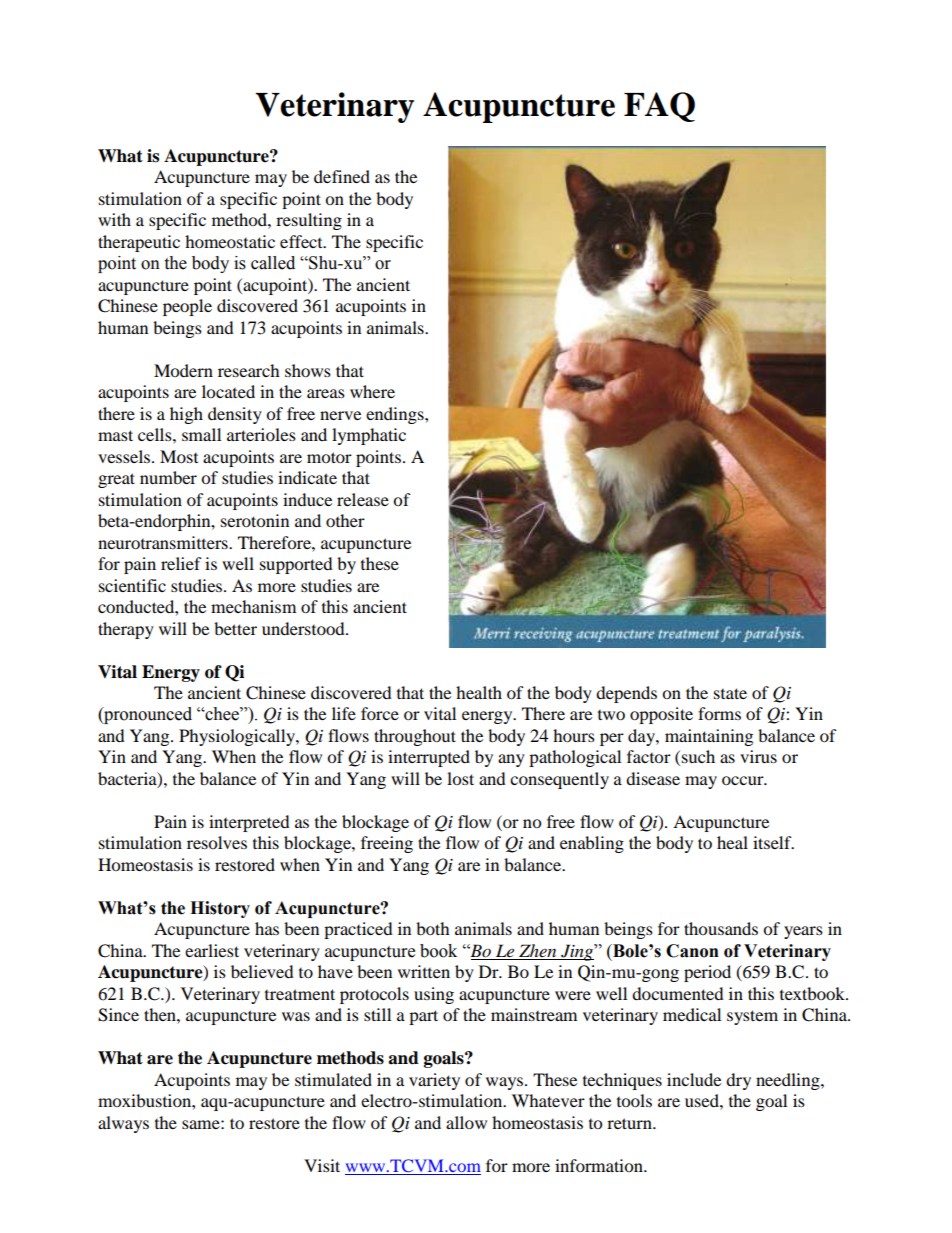 The image size is (952, 1233). Describe the element at coordinates (114, 219) in the page. I see `with` at that location.
